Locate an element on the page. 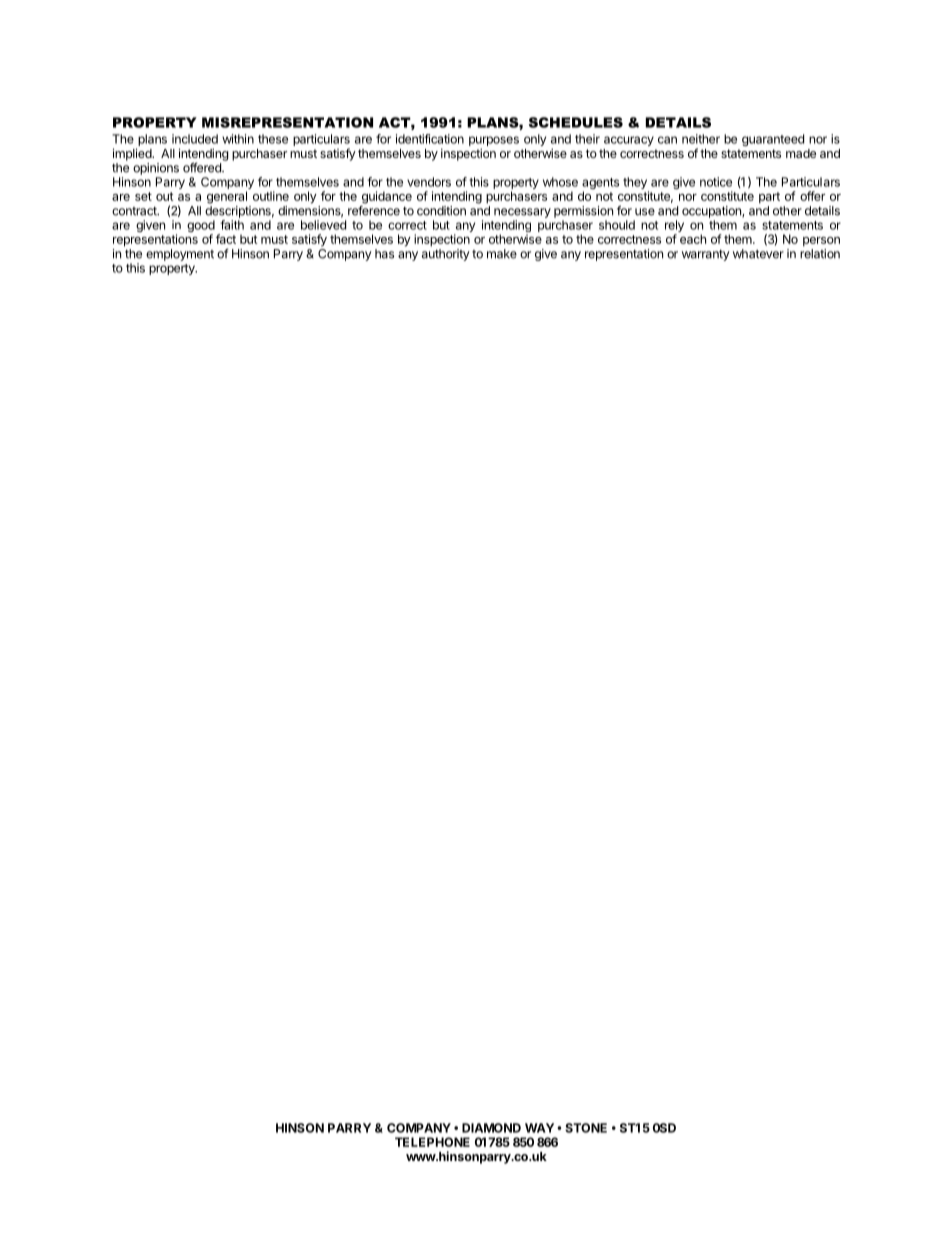  employment is located at coordinates (180, 255).
